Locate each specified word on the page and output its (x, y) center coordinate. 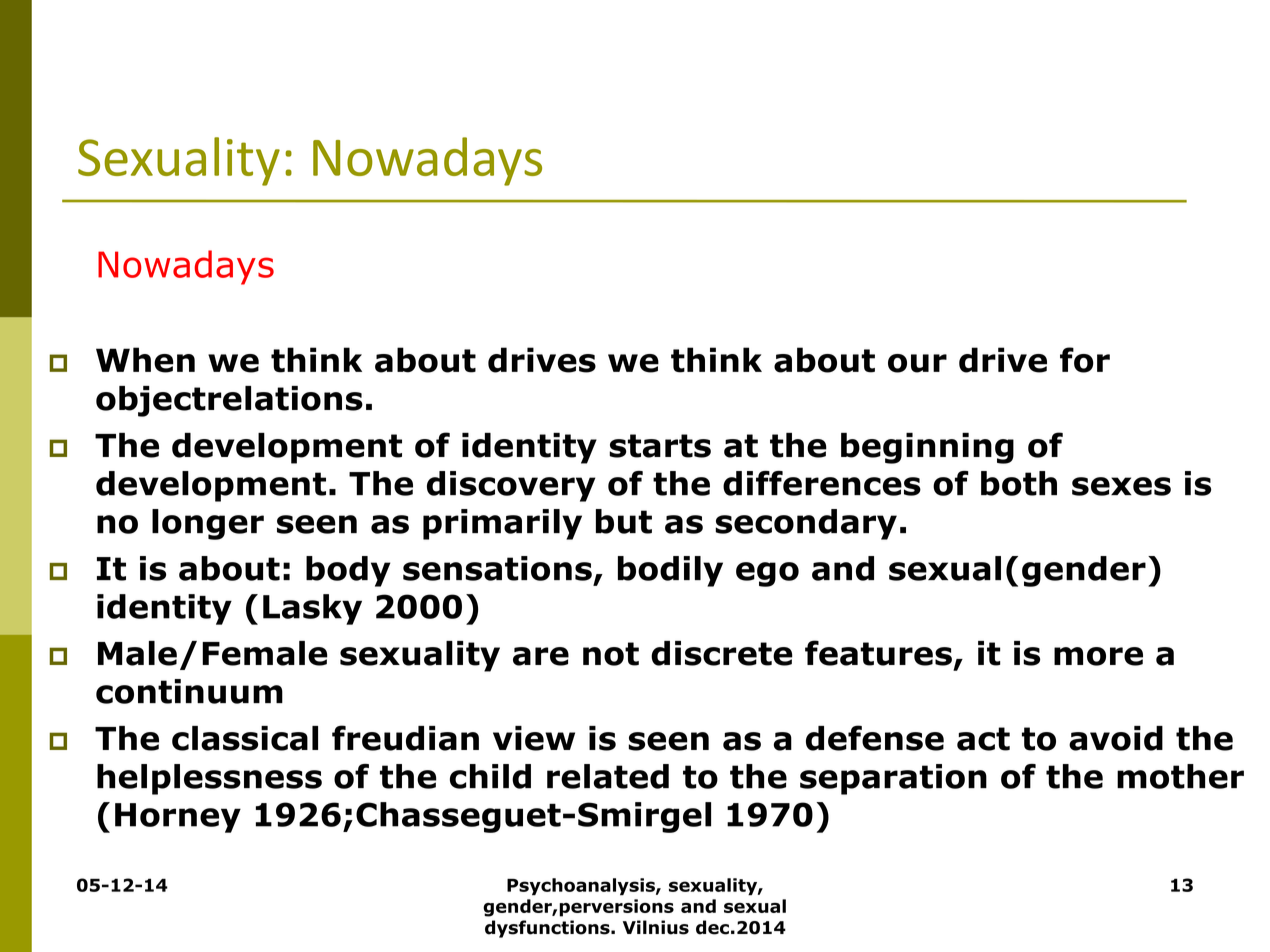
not (611, 654)
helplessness (209, 779)
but (624, 521)
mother (1180, 776)
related (608, 776)
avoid (1116, 738)
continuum (189, 691)
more (1098, 656)
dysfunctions (548, 929)
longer (208, 524)
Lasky (312, 609)
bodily (670, 571)
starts (660, 446)
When (145, 360)
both (1019, 483)
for (1085, 360)
